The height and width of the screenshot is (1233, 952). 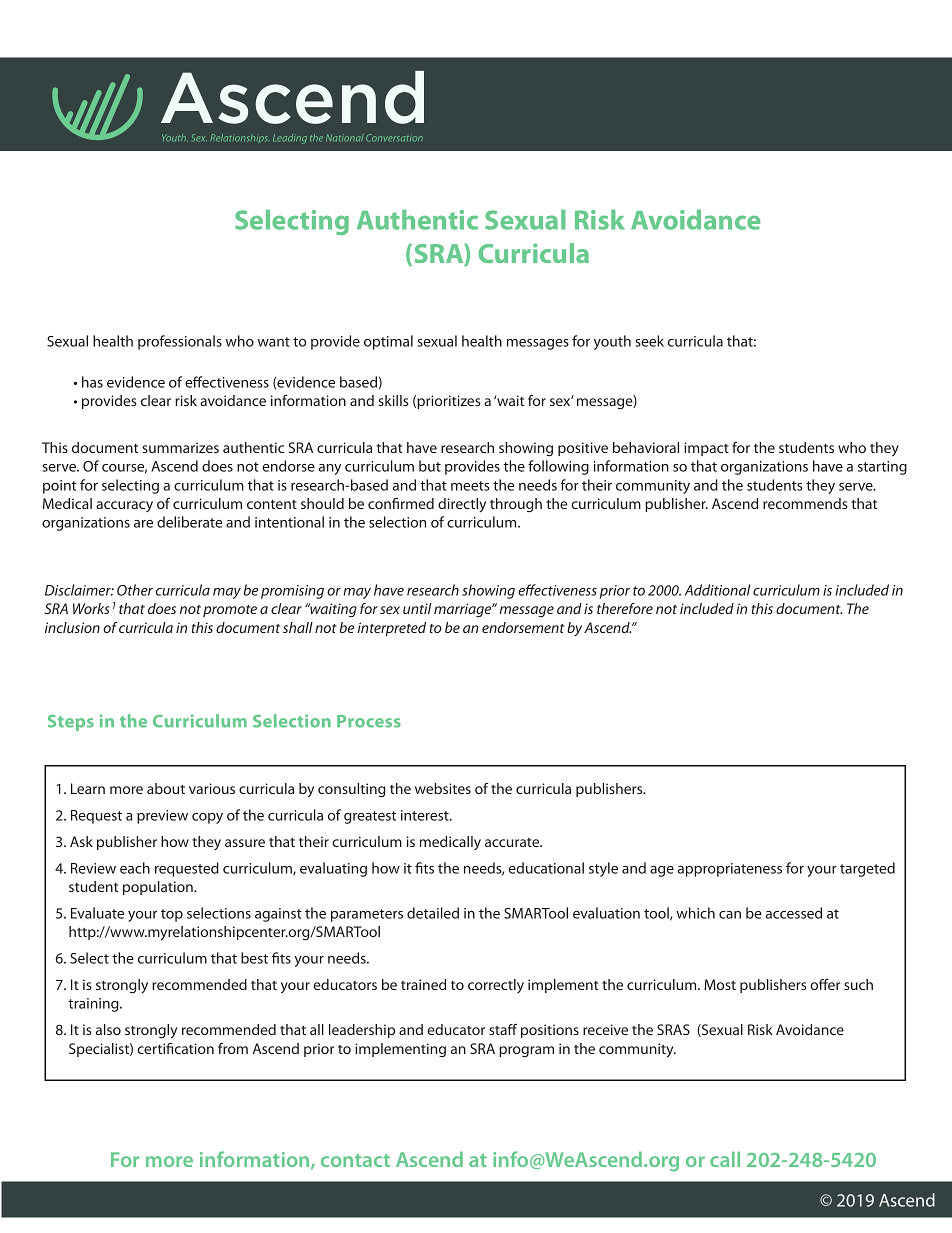 I want to click on Relationships, so click(x=239, y=138).
